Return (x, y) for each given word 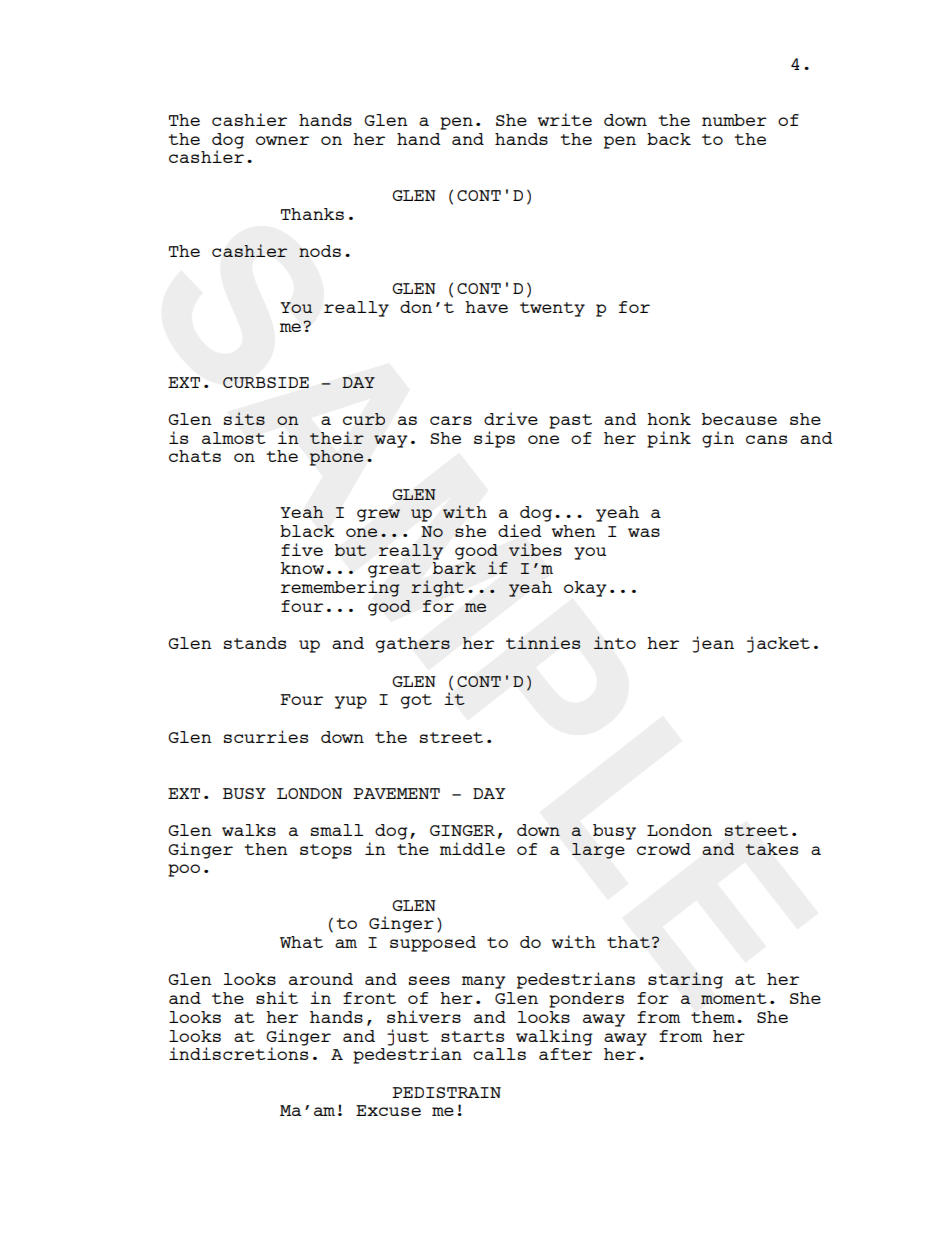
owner (282, 140)
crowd (664, 849)
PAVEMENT (396, 793)
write (565, 119)
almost (234, 438)
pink (669, 439)
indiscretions (238, 1052)
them (713, 1017)
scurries (266, 736)
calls (499, 1054)
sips (494, 439)
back (669, 139)
